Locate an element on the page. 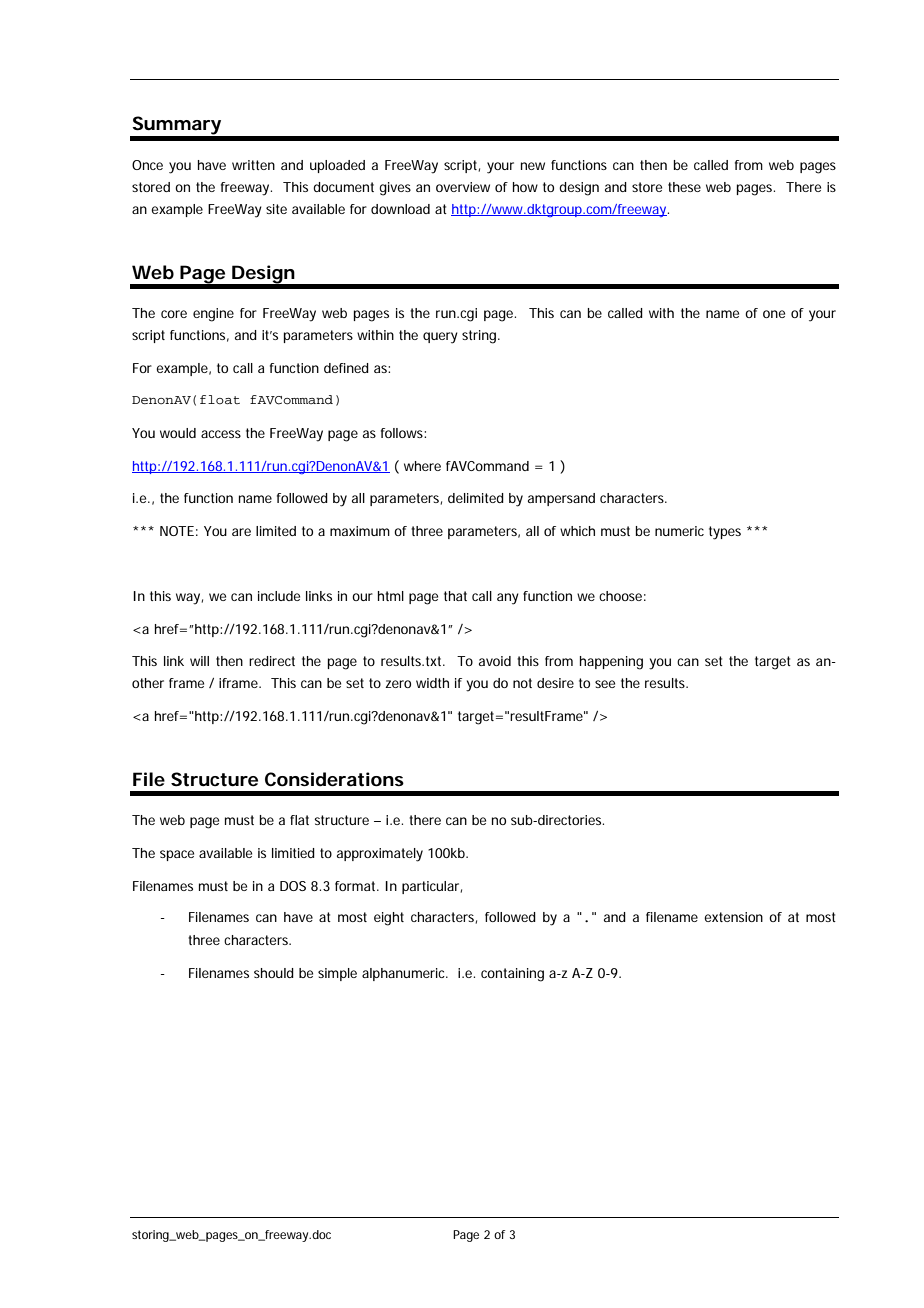 This image has width=924, height=1308. written is located at coordinates (253, 165).
